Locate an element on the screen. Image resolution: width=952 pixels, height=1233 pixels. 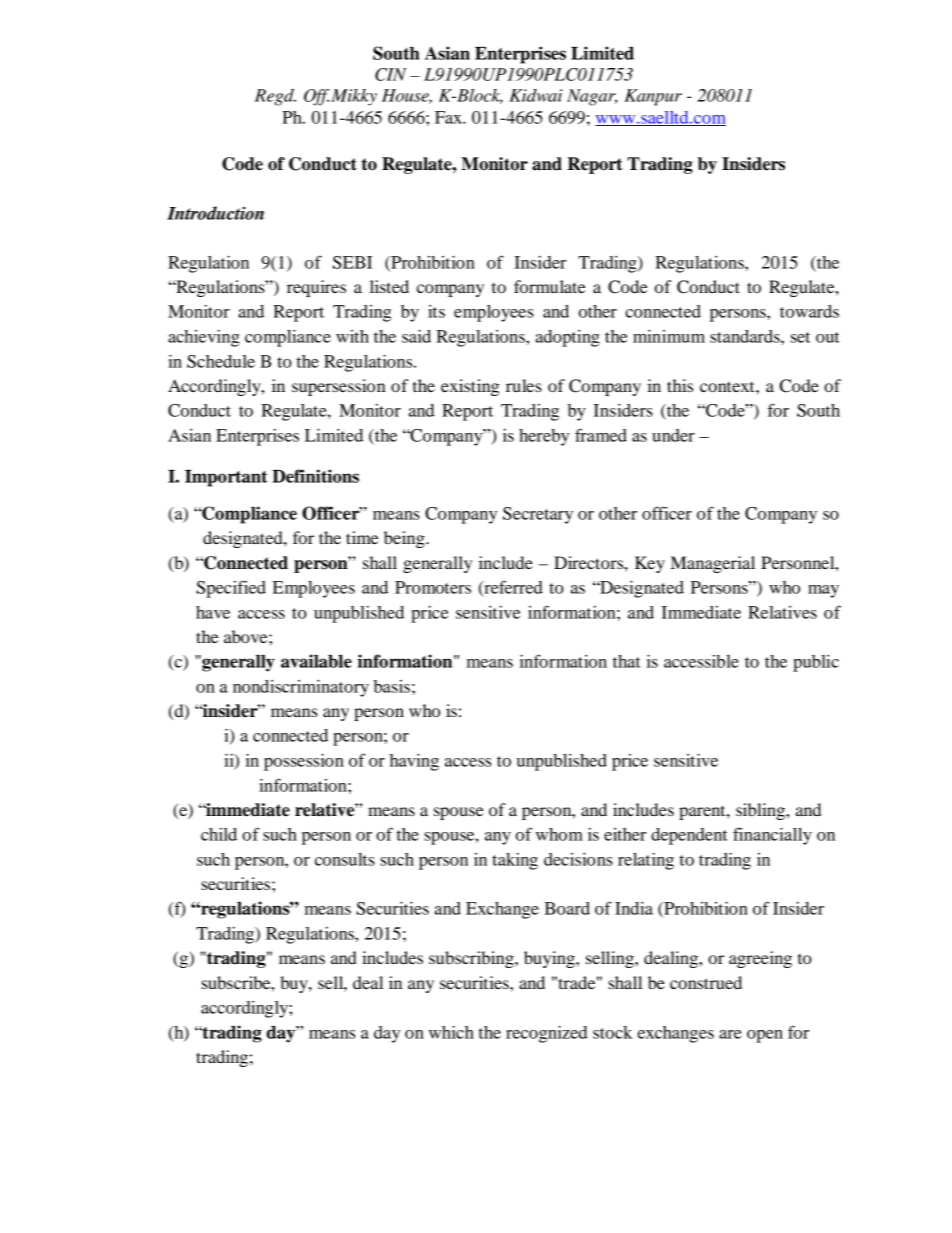
Kanpur is located at coordinates (653, 97).
